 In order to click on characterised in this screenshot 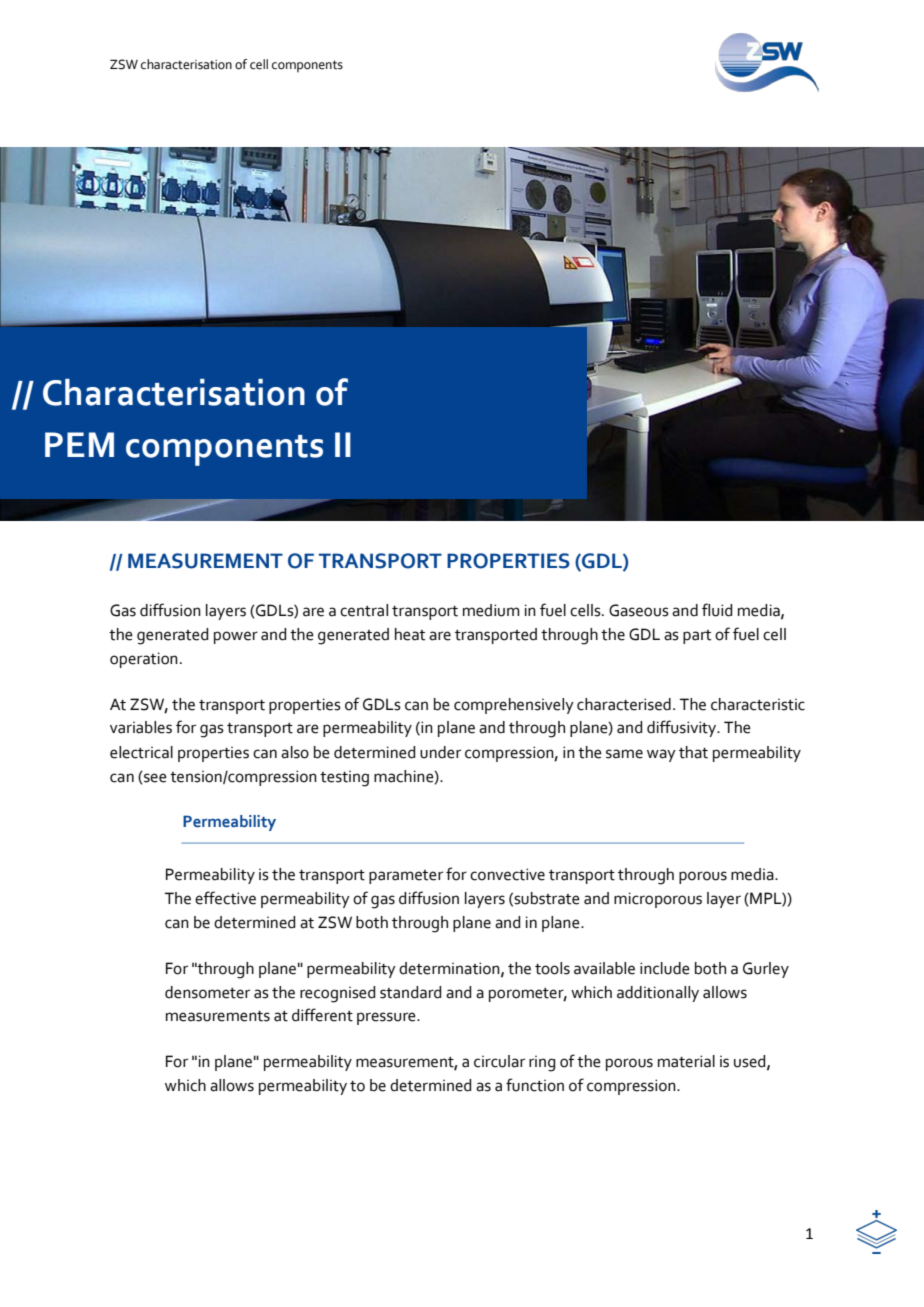, I will do `click(624, 704)`.
